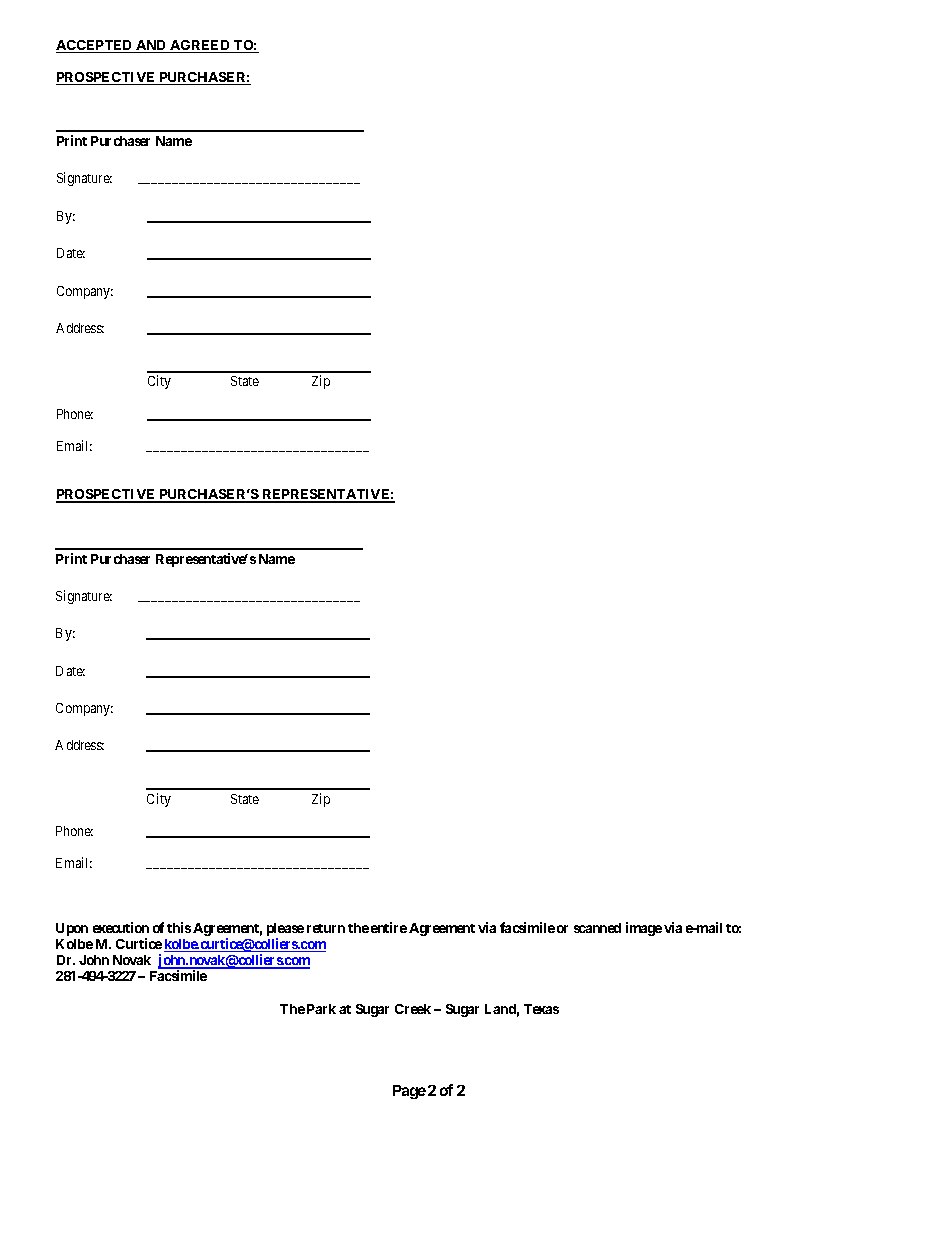  I want to click on Texas, so click(541, 1009).
